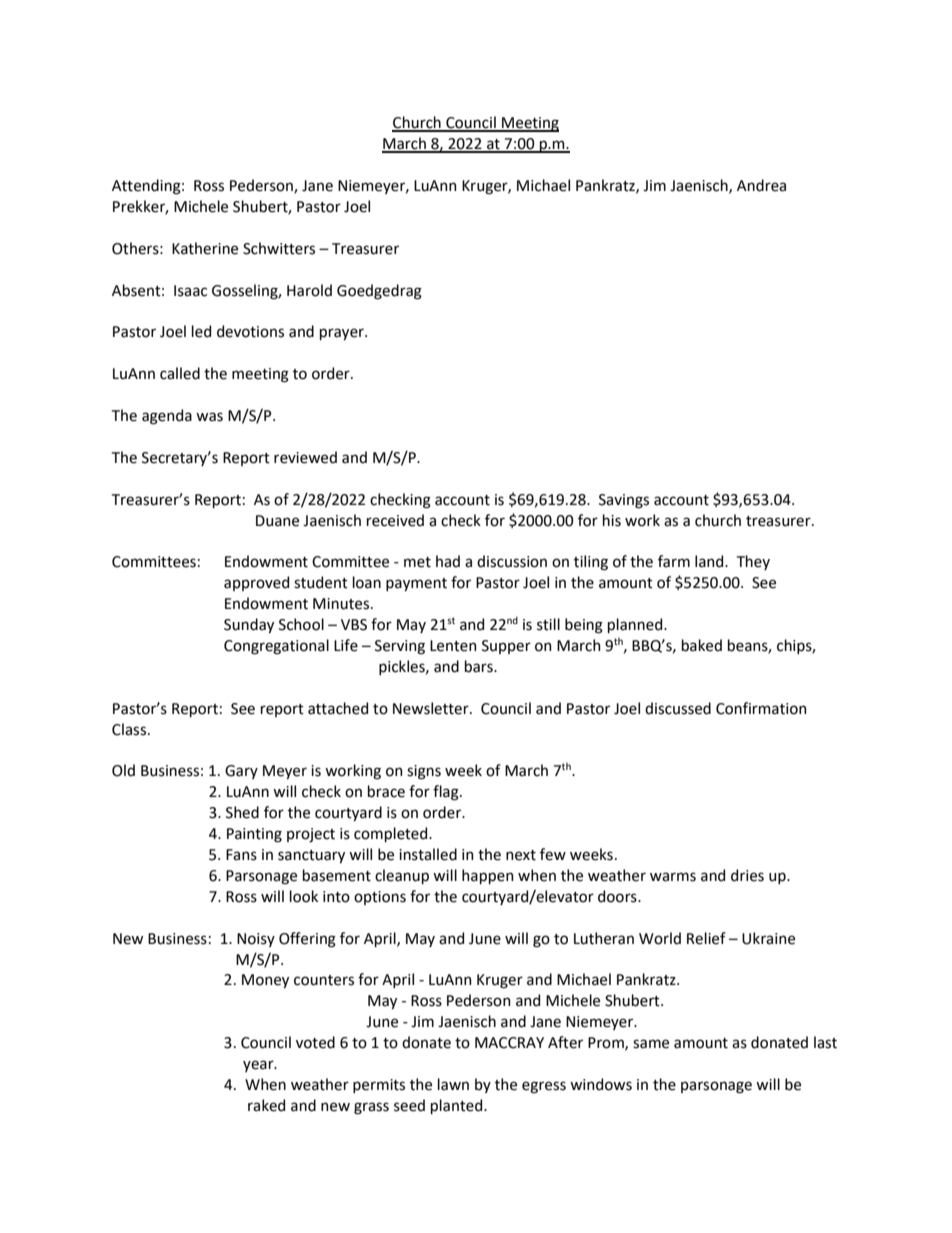 This screenshot has height=1233, width=952. What do you see at coordinates (395, 520) in the screenshot?
I see `received` at bounding box center [395, 520].
